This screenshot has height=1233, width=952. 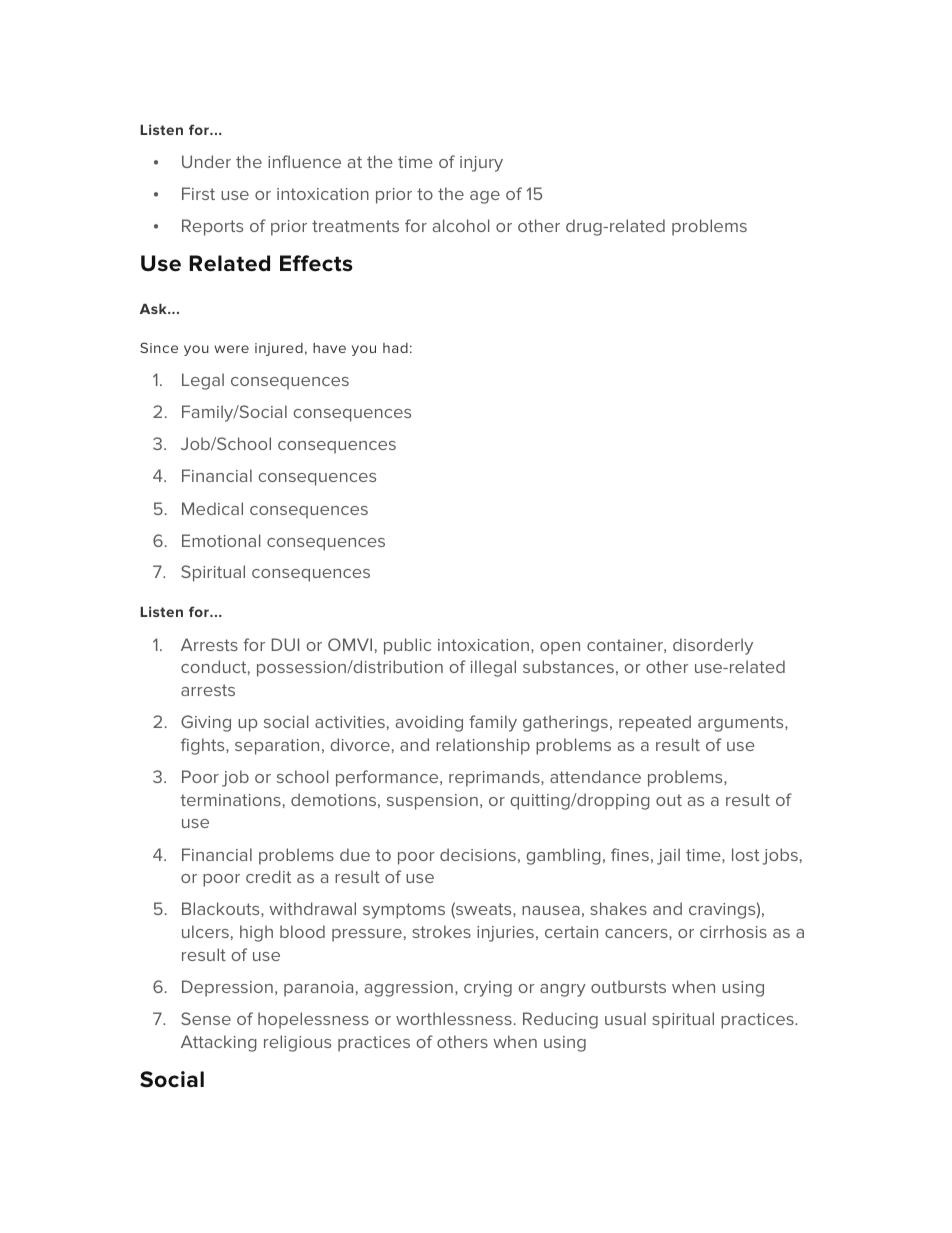 What do you see at coordinates (481, 164) in the screenshot?
I see `injury` at bounding box center [481, 164].
